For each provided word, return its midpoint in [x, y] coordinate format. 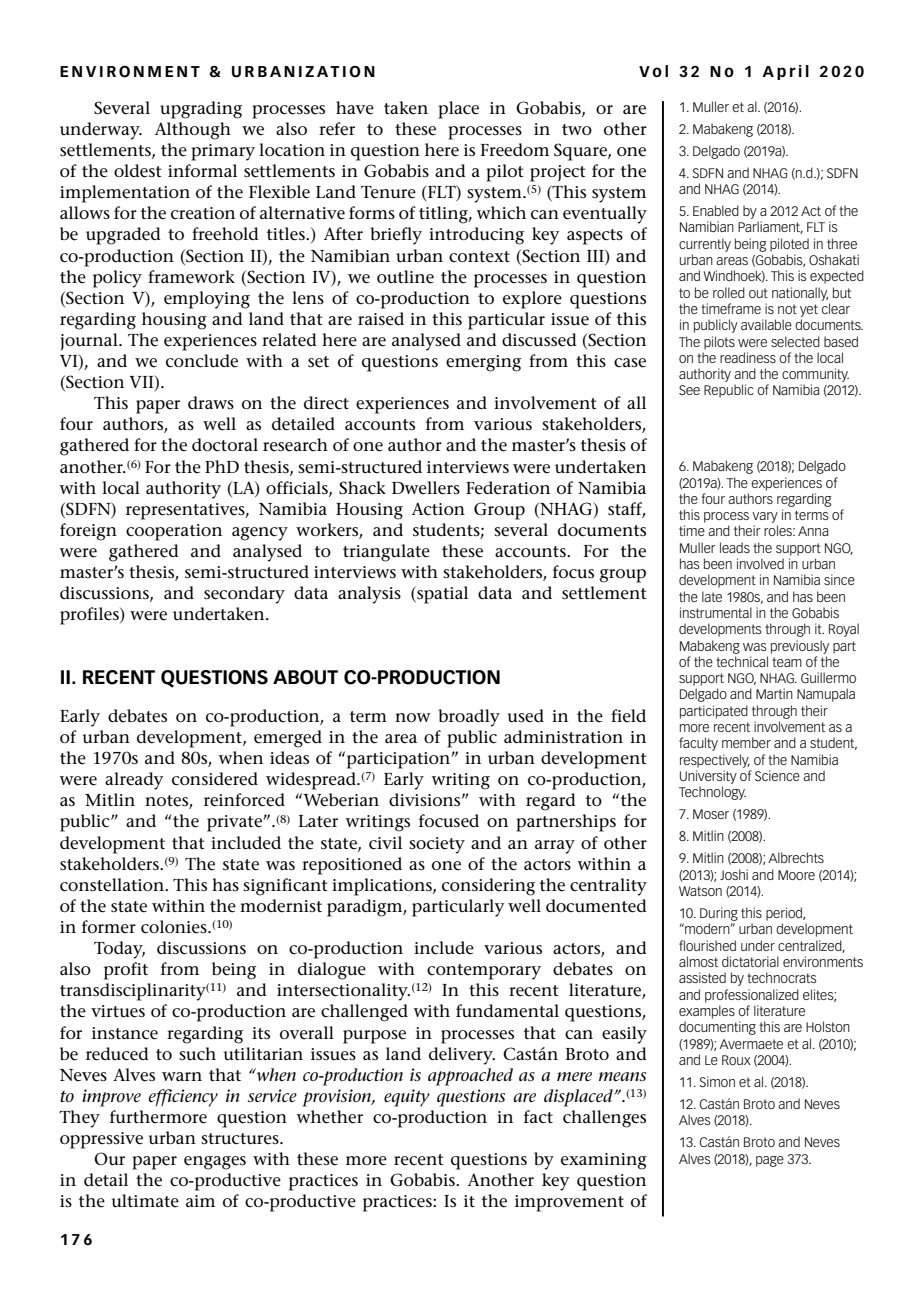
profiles [90, 616]
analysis [369, 595]
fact [538, 1117]
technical [742, 661]
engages [215, 1163]
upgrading [201, 110]
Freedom [515, 150]
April [785, 72]
